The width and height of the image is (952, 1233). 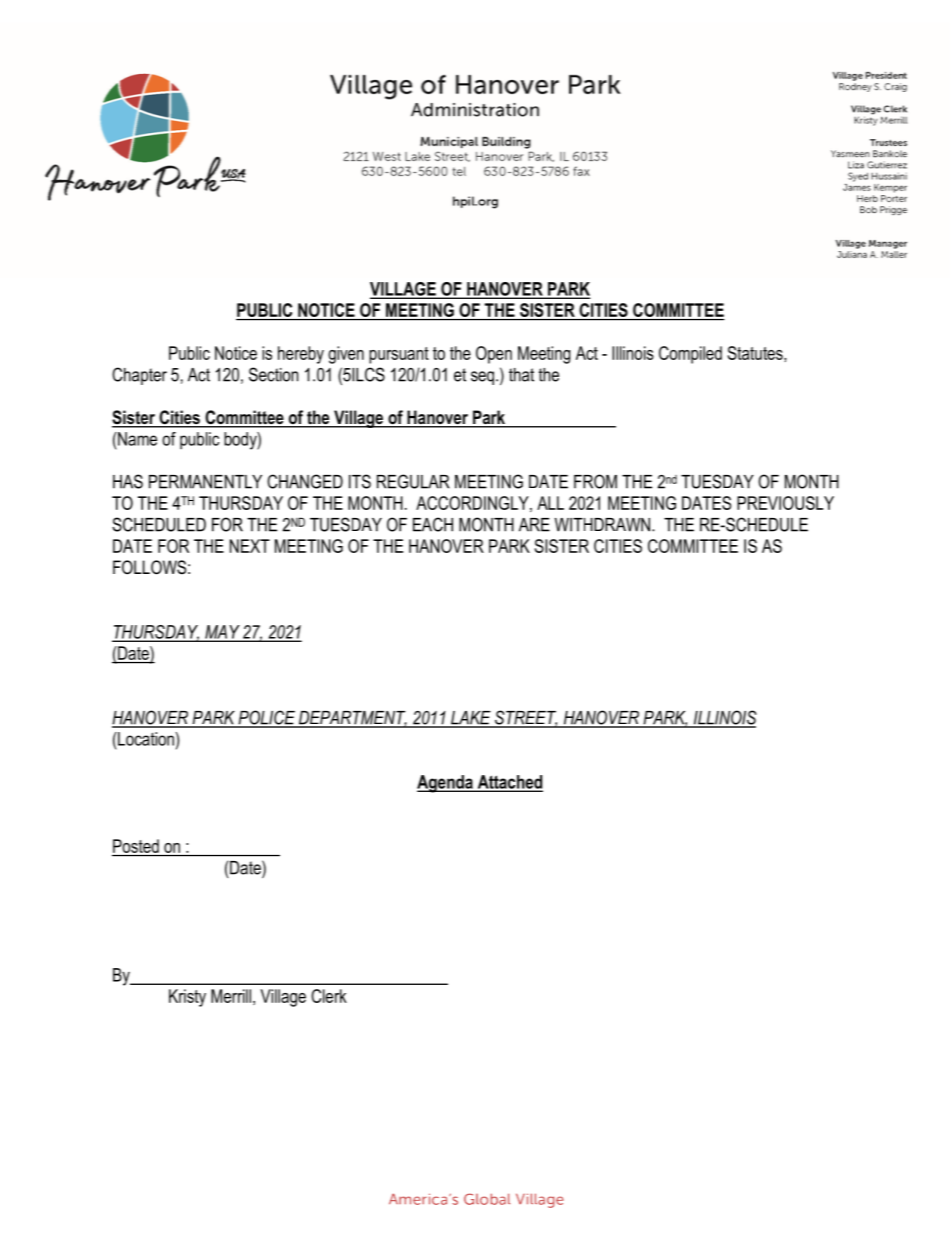 What do you see at coordinates (329, 996) in the image?
I see `Clerk` at bounding box center [329, 996].
